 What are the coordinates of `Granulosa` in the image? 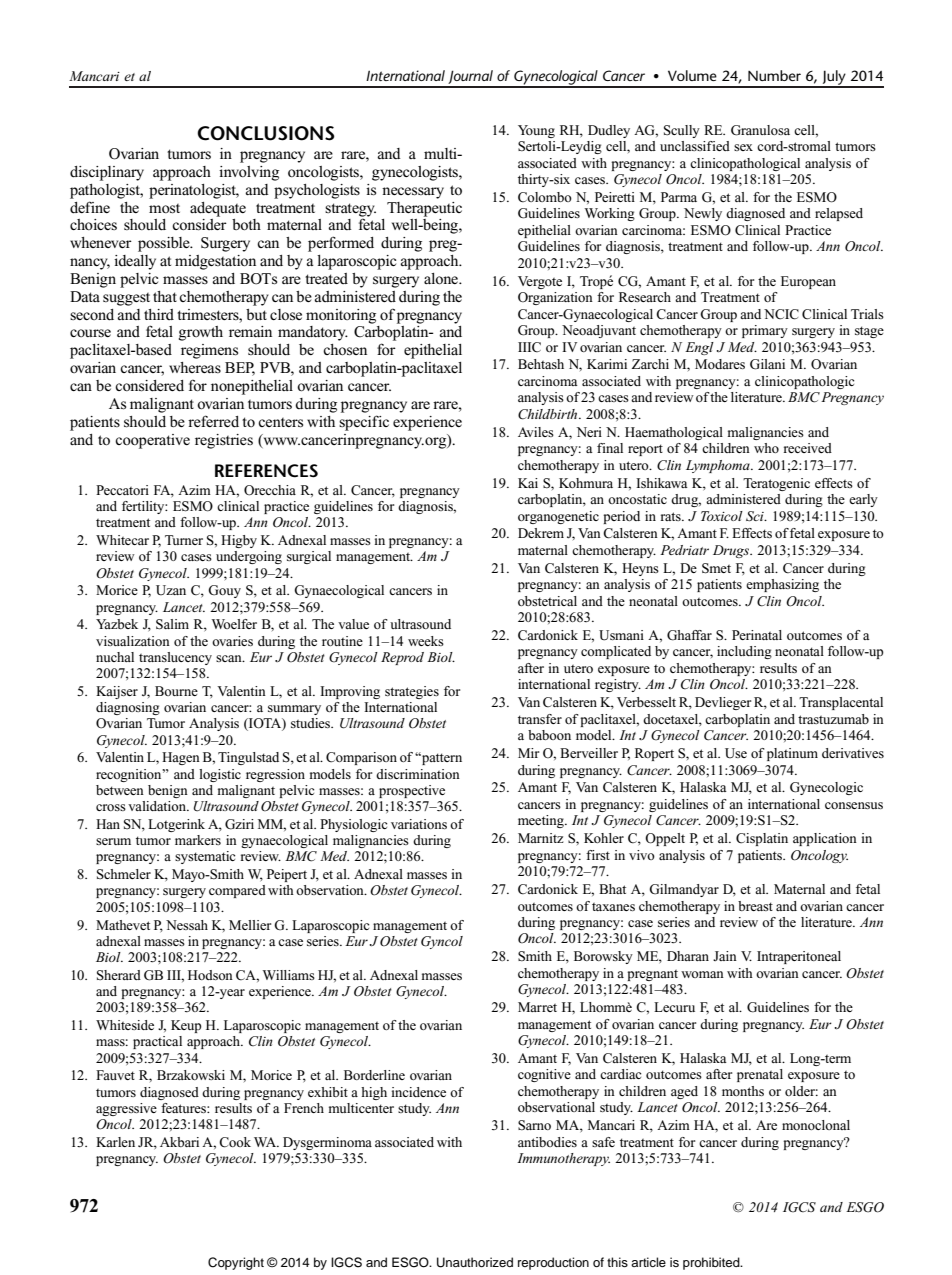 It's located at (760, 130).
